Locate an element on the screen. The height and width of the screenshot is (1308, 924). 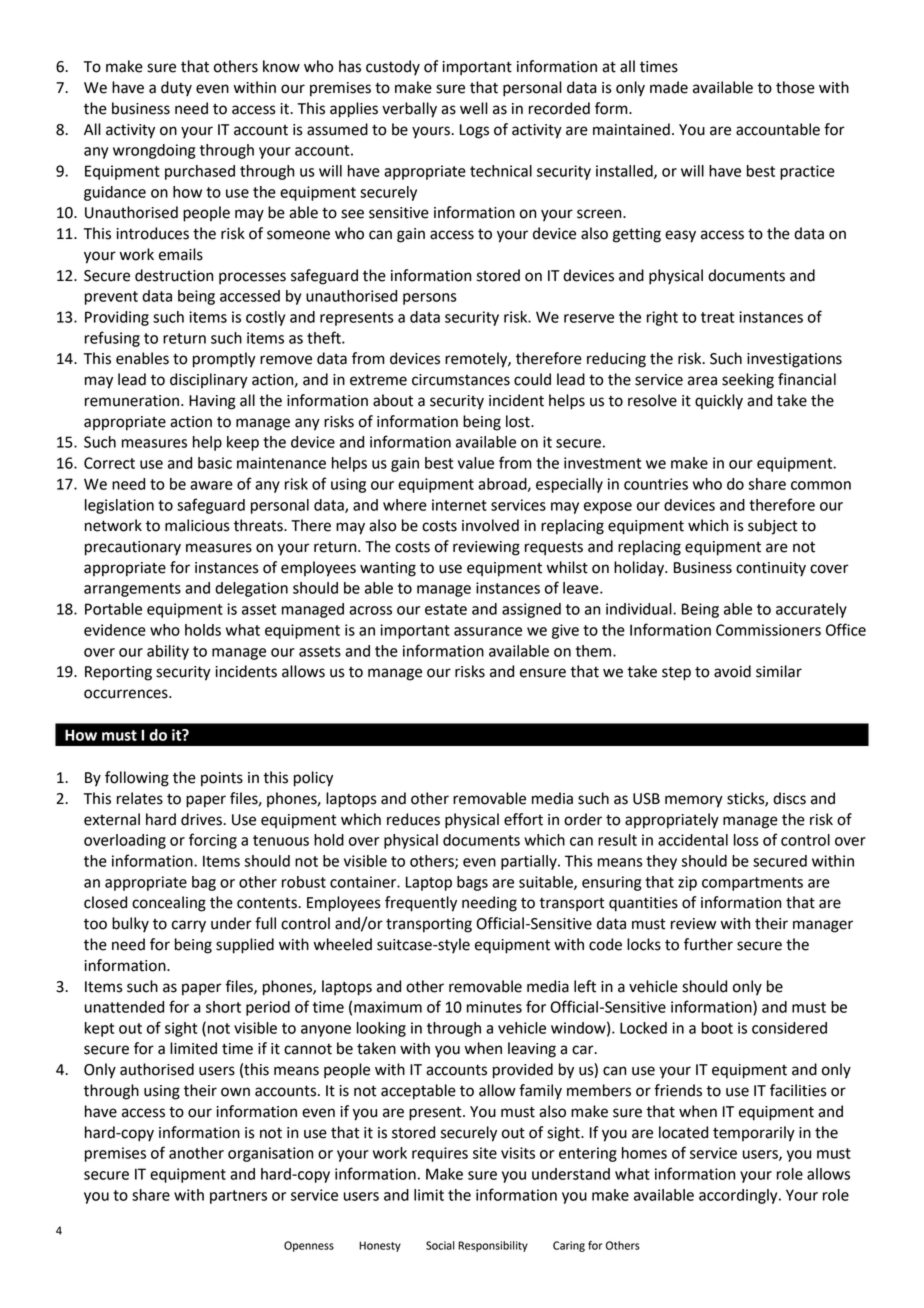
forcing is located at coordinates (213, 841).
